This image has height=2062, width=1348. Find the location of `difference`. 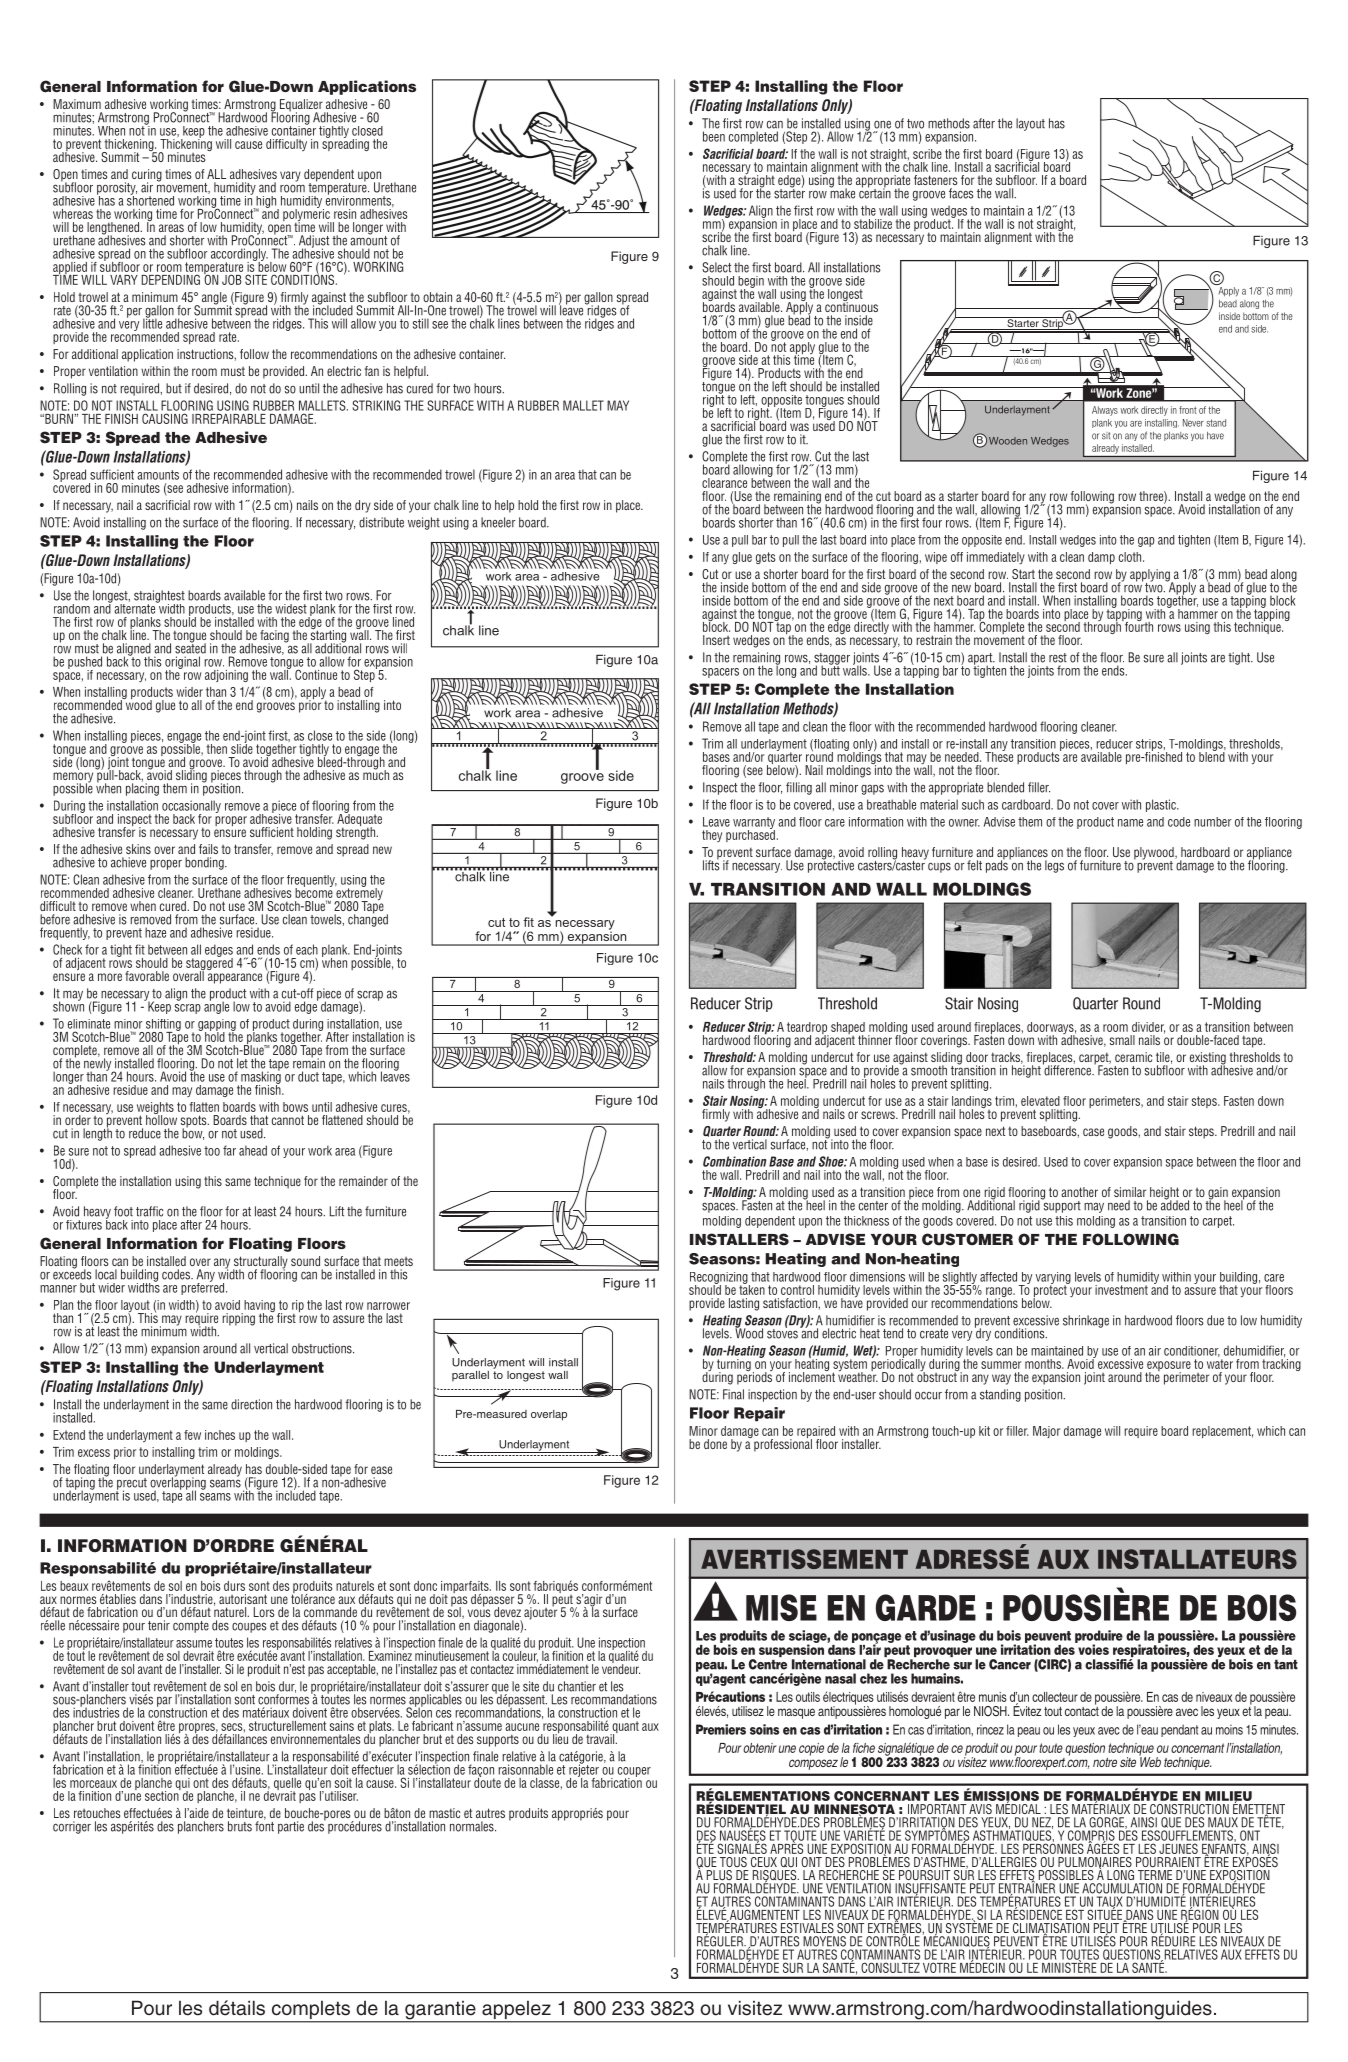

difference is located at coordinates (1068, 1069).
